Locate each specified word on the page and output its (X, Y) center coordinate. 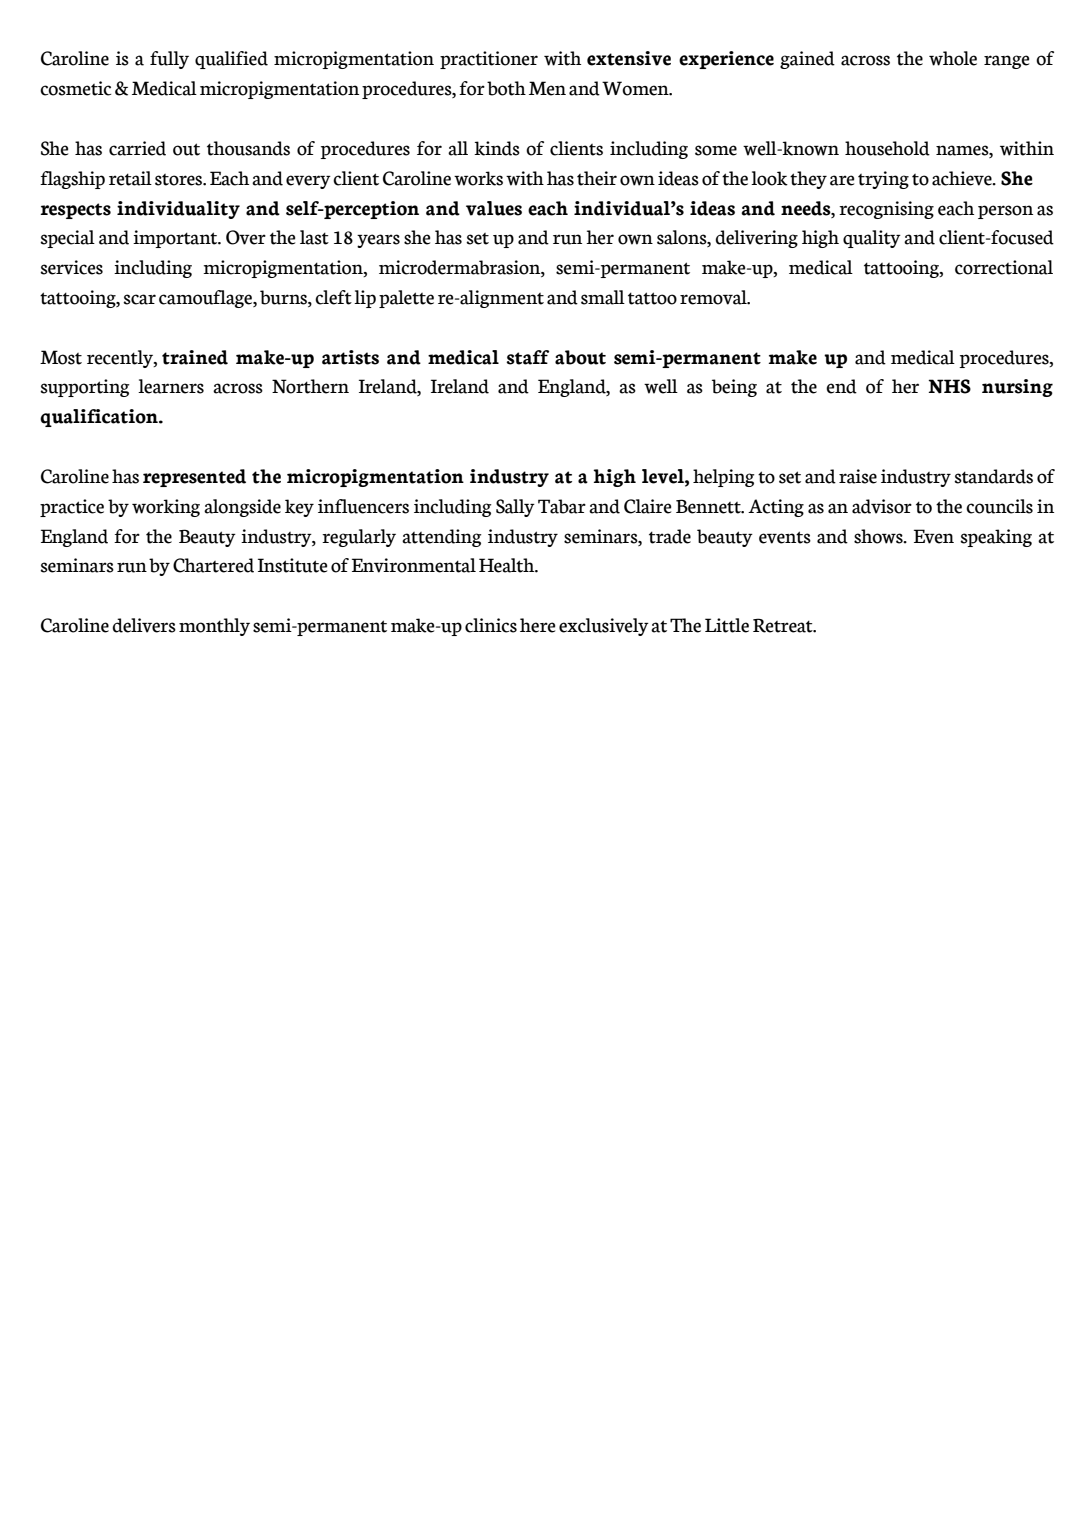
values (494, 208)
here (537, 625)
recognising (886, 210)
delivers (144, 625)
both (506, 88)
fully (169, 60)
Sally (515, 508)
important (176, 239)
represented (194, 478)
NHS (949, 386)
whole (953, 58)
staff (527, 357)
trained (195, 357)
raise (858, 476)
